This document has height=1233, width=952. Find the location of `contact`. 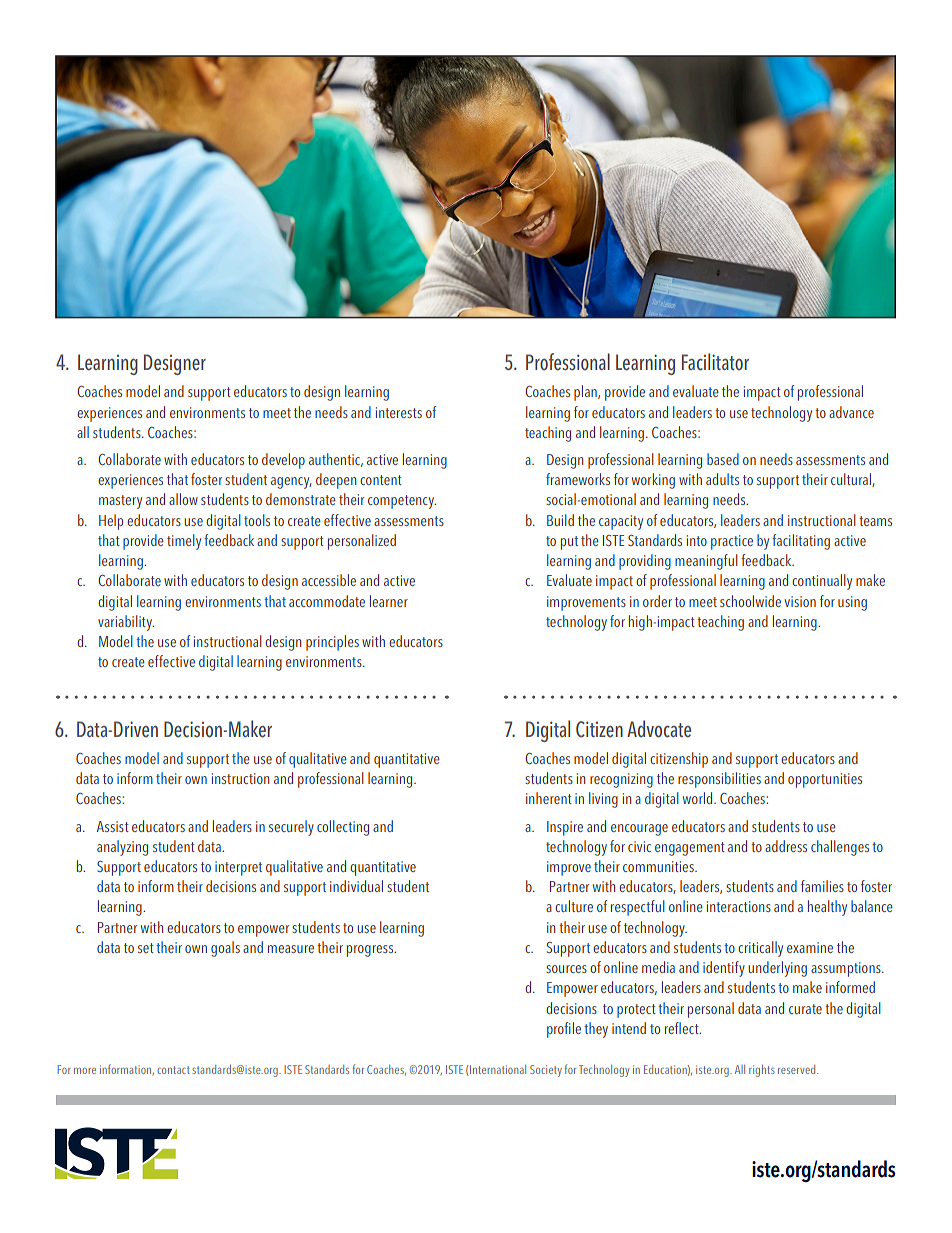

contact is located at coordinates (173, 1070).
